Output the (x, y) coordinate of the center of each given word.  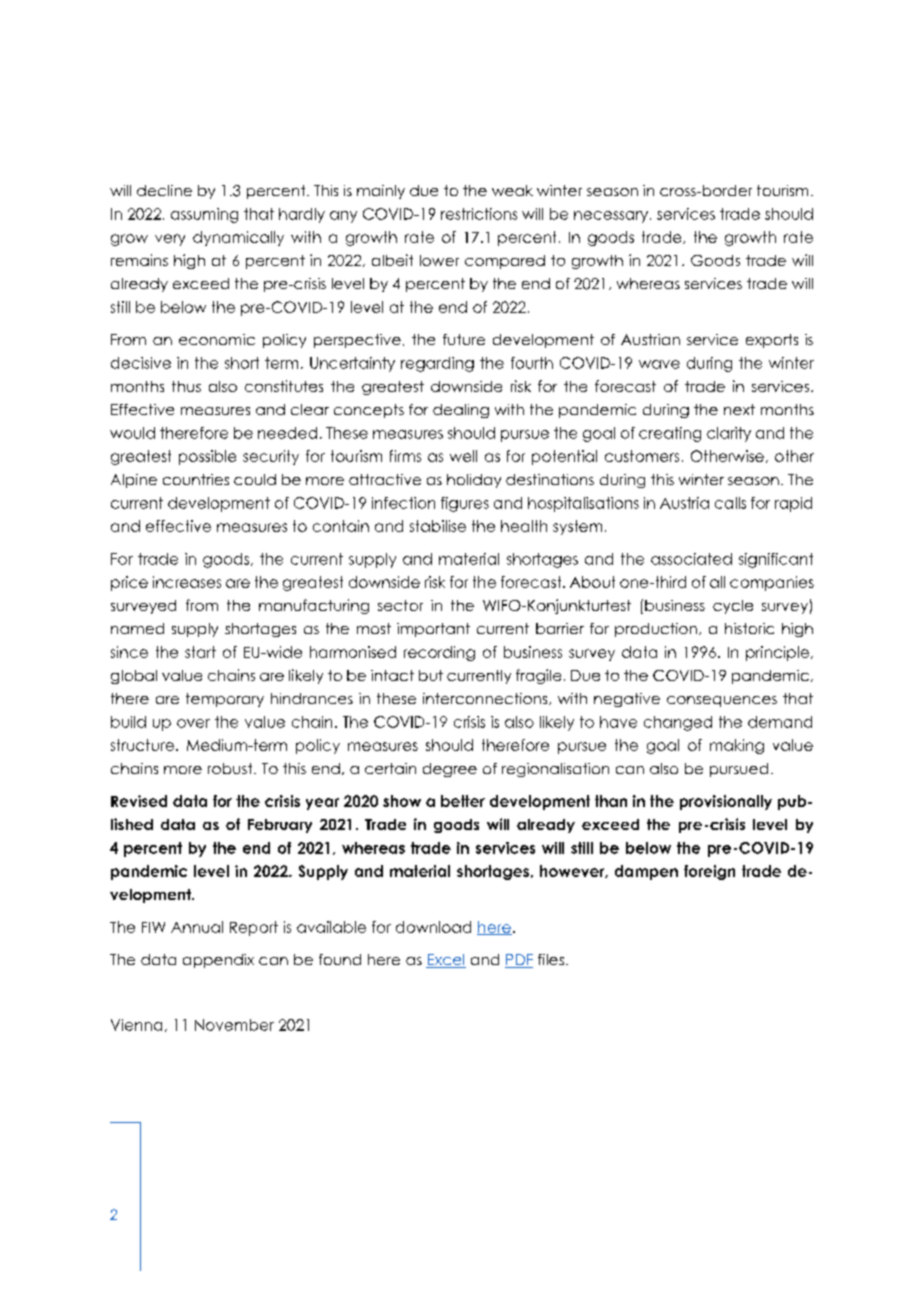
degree (450, 770)
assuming (204, 215)
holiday (474, 481)
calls (730, 503)
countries (196, 479)
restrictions (479, 214)
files (551, 959)
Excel (446, 961)
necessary (612, 217)
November (234, 1025)
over (193, 723)
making (737, 746)
